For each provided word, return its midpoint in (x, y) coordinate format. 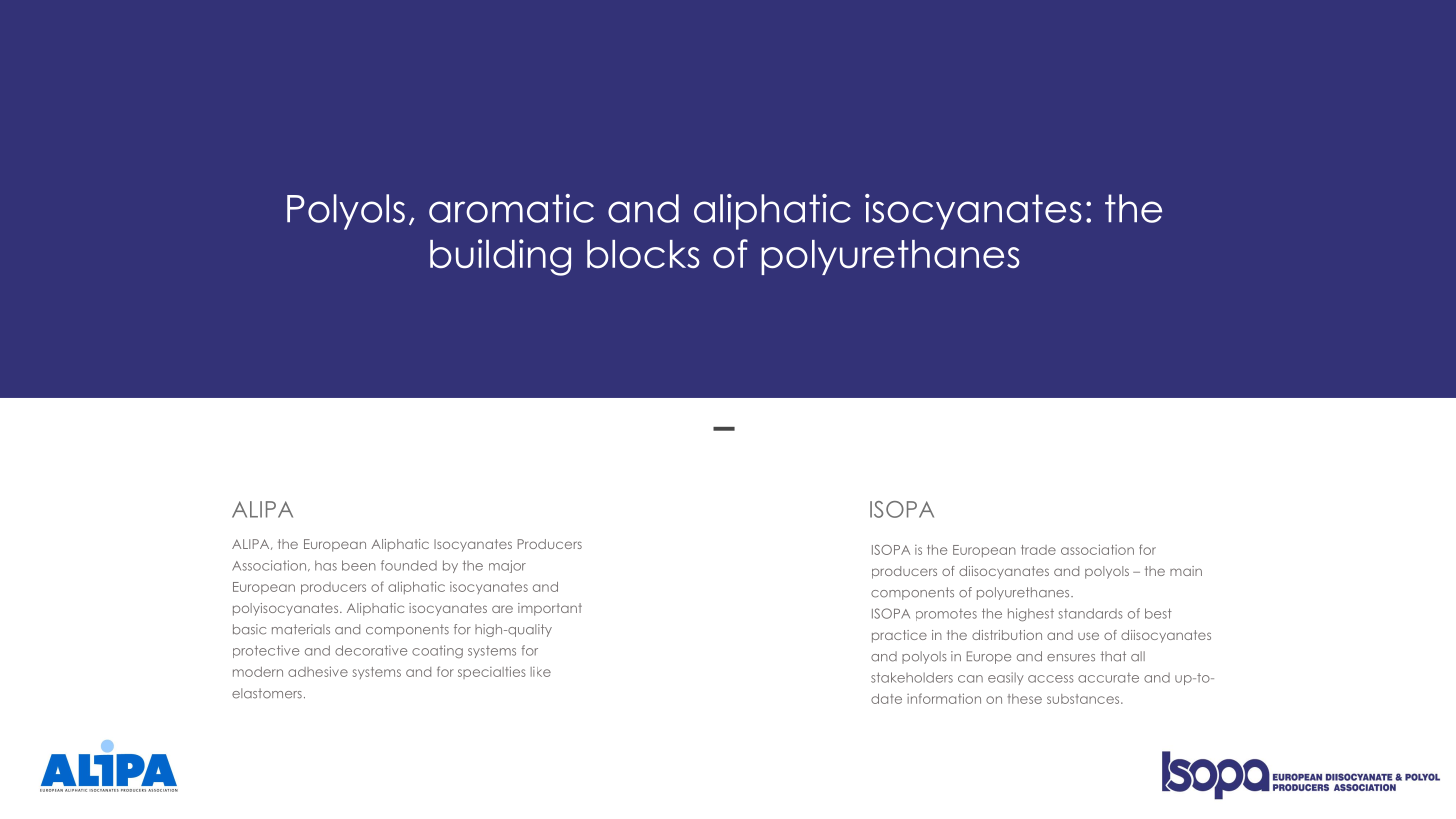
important (550, 609)
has (326, 565)
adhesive (318, 671)
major (507, 566)
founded (409, 565)
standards (1090, 613)
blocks (643, 254)
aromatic (511, 208)
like (540, 672)
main (1186, 571)
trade (1038, 550)
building (500, 257)
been (359, 565)
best (1158, 613)
